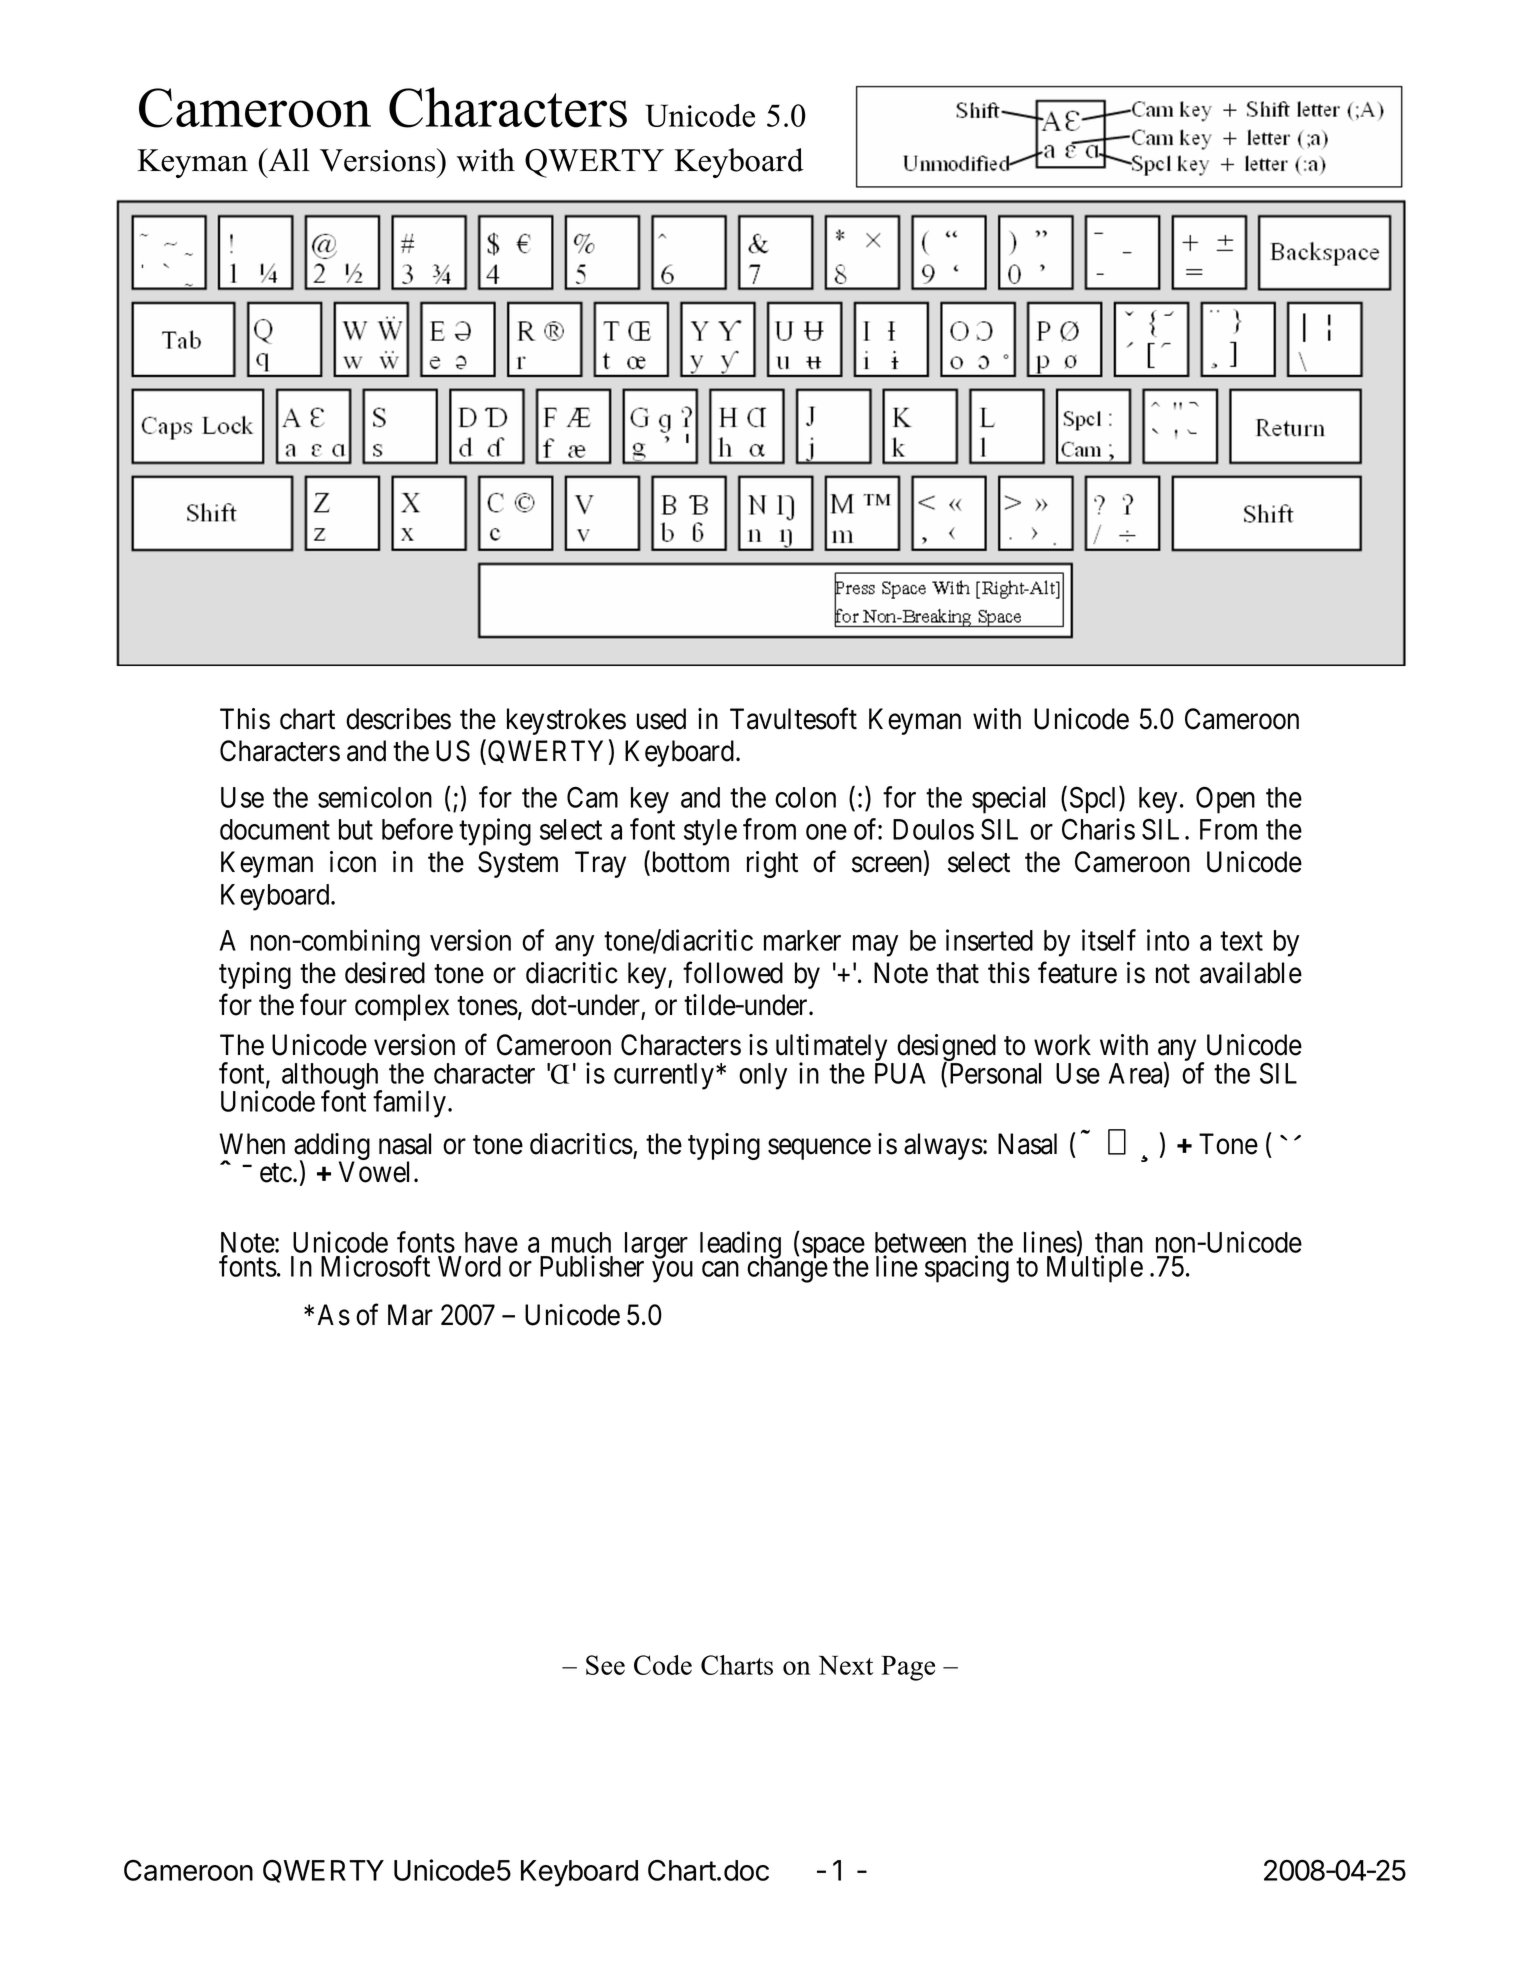 This screenshot has width=1521, height=1969. I want to click on All, so click(288, 159).
